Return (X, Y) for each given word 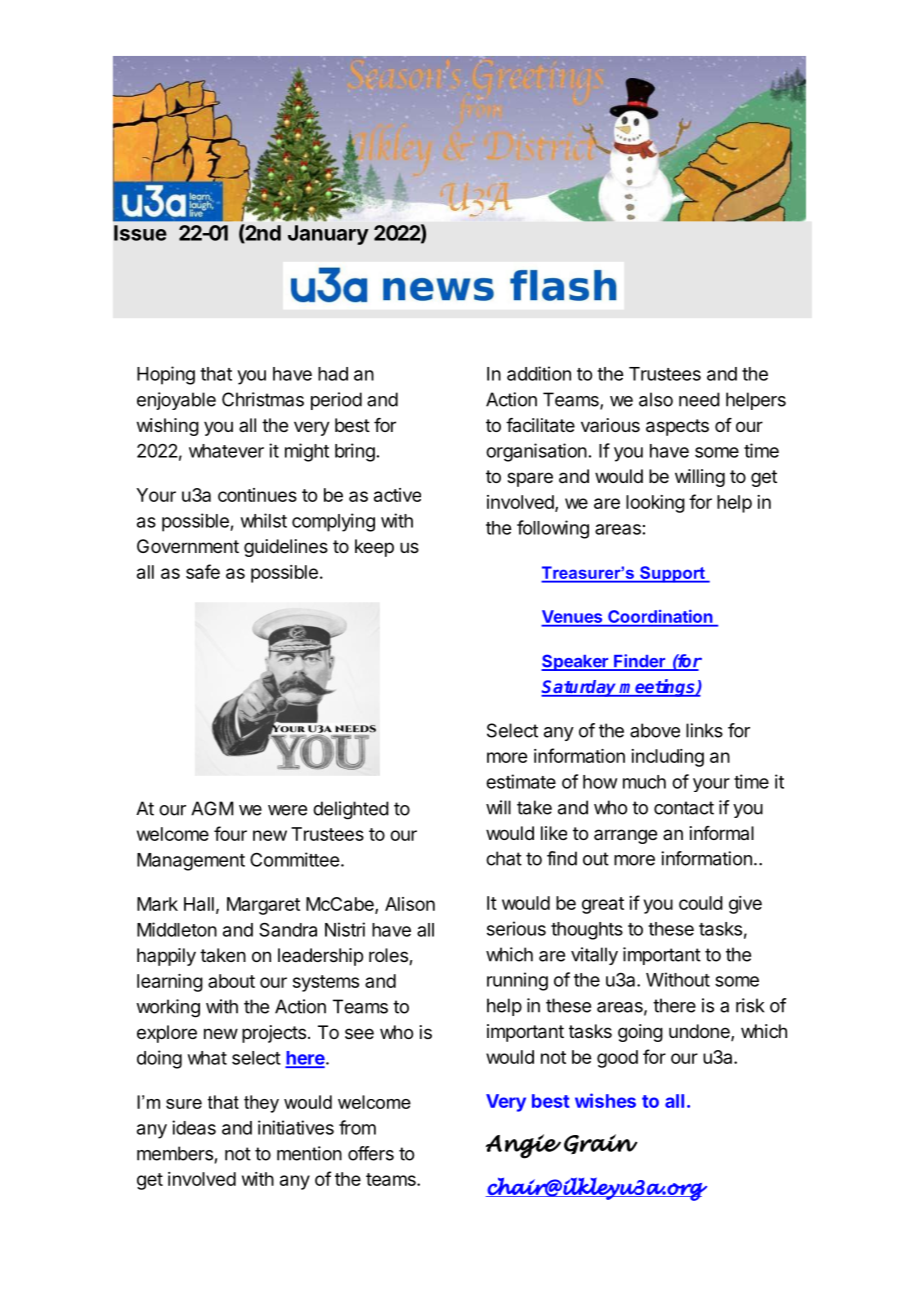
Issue (140, 233)
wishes (605, 1100)
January (328, 235)
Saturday (580, 688)
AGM (212, 808)
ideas (194, 1127)
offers (371, 1153)
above (655, 730)
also (656, 399)
